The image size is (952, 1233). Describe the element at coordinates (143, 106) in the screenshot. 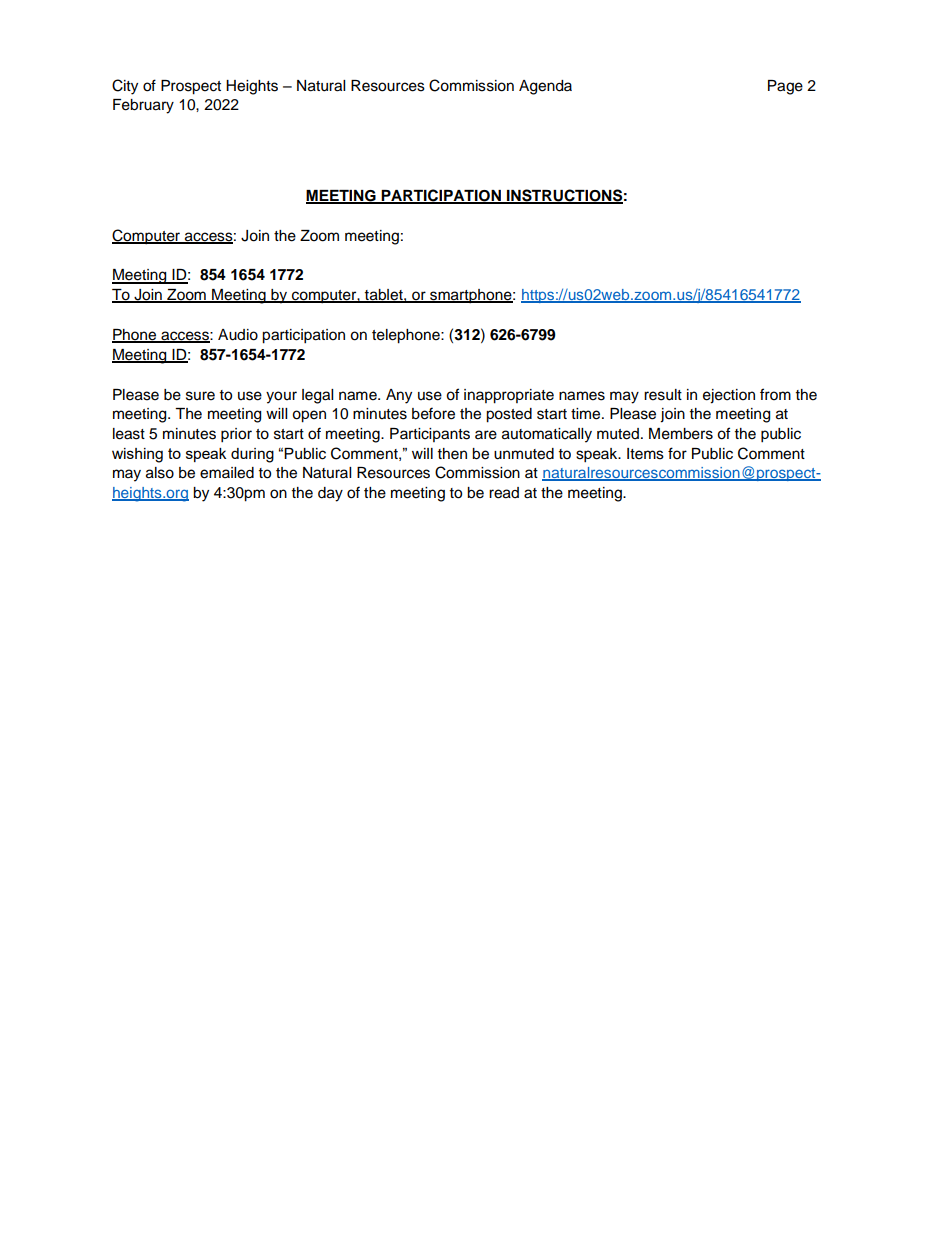

I see `February` at that location.
